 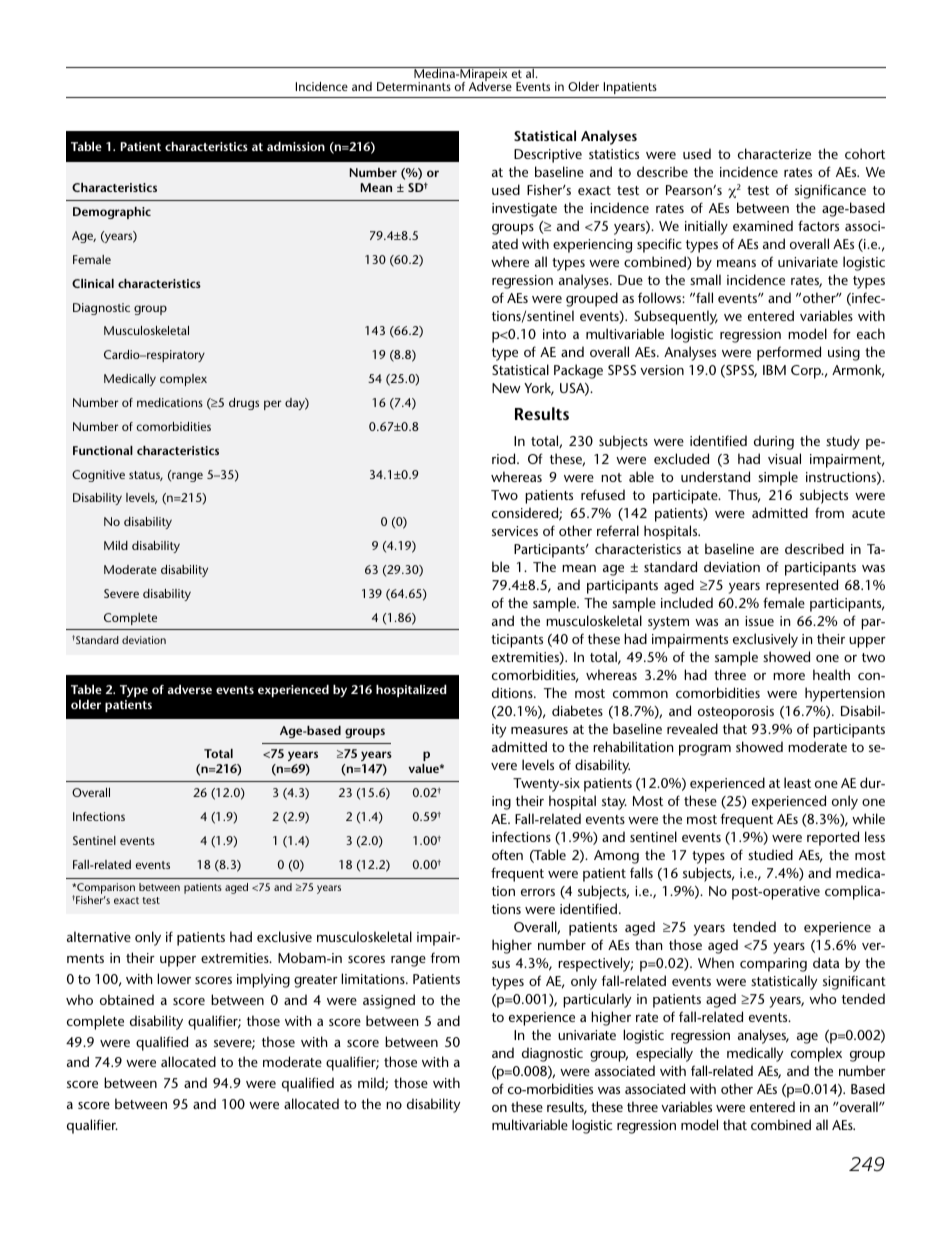 What do you see at coordinates (507, 854) in the document?
I see `often` at bounding box center [507, 854].
